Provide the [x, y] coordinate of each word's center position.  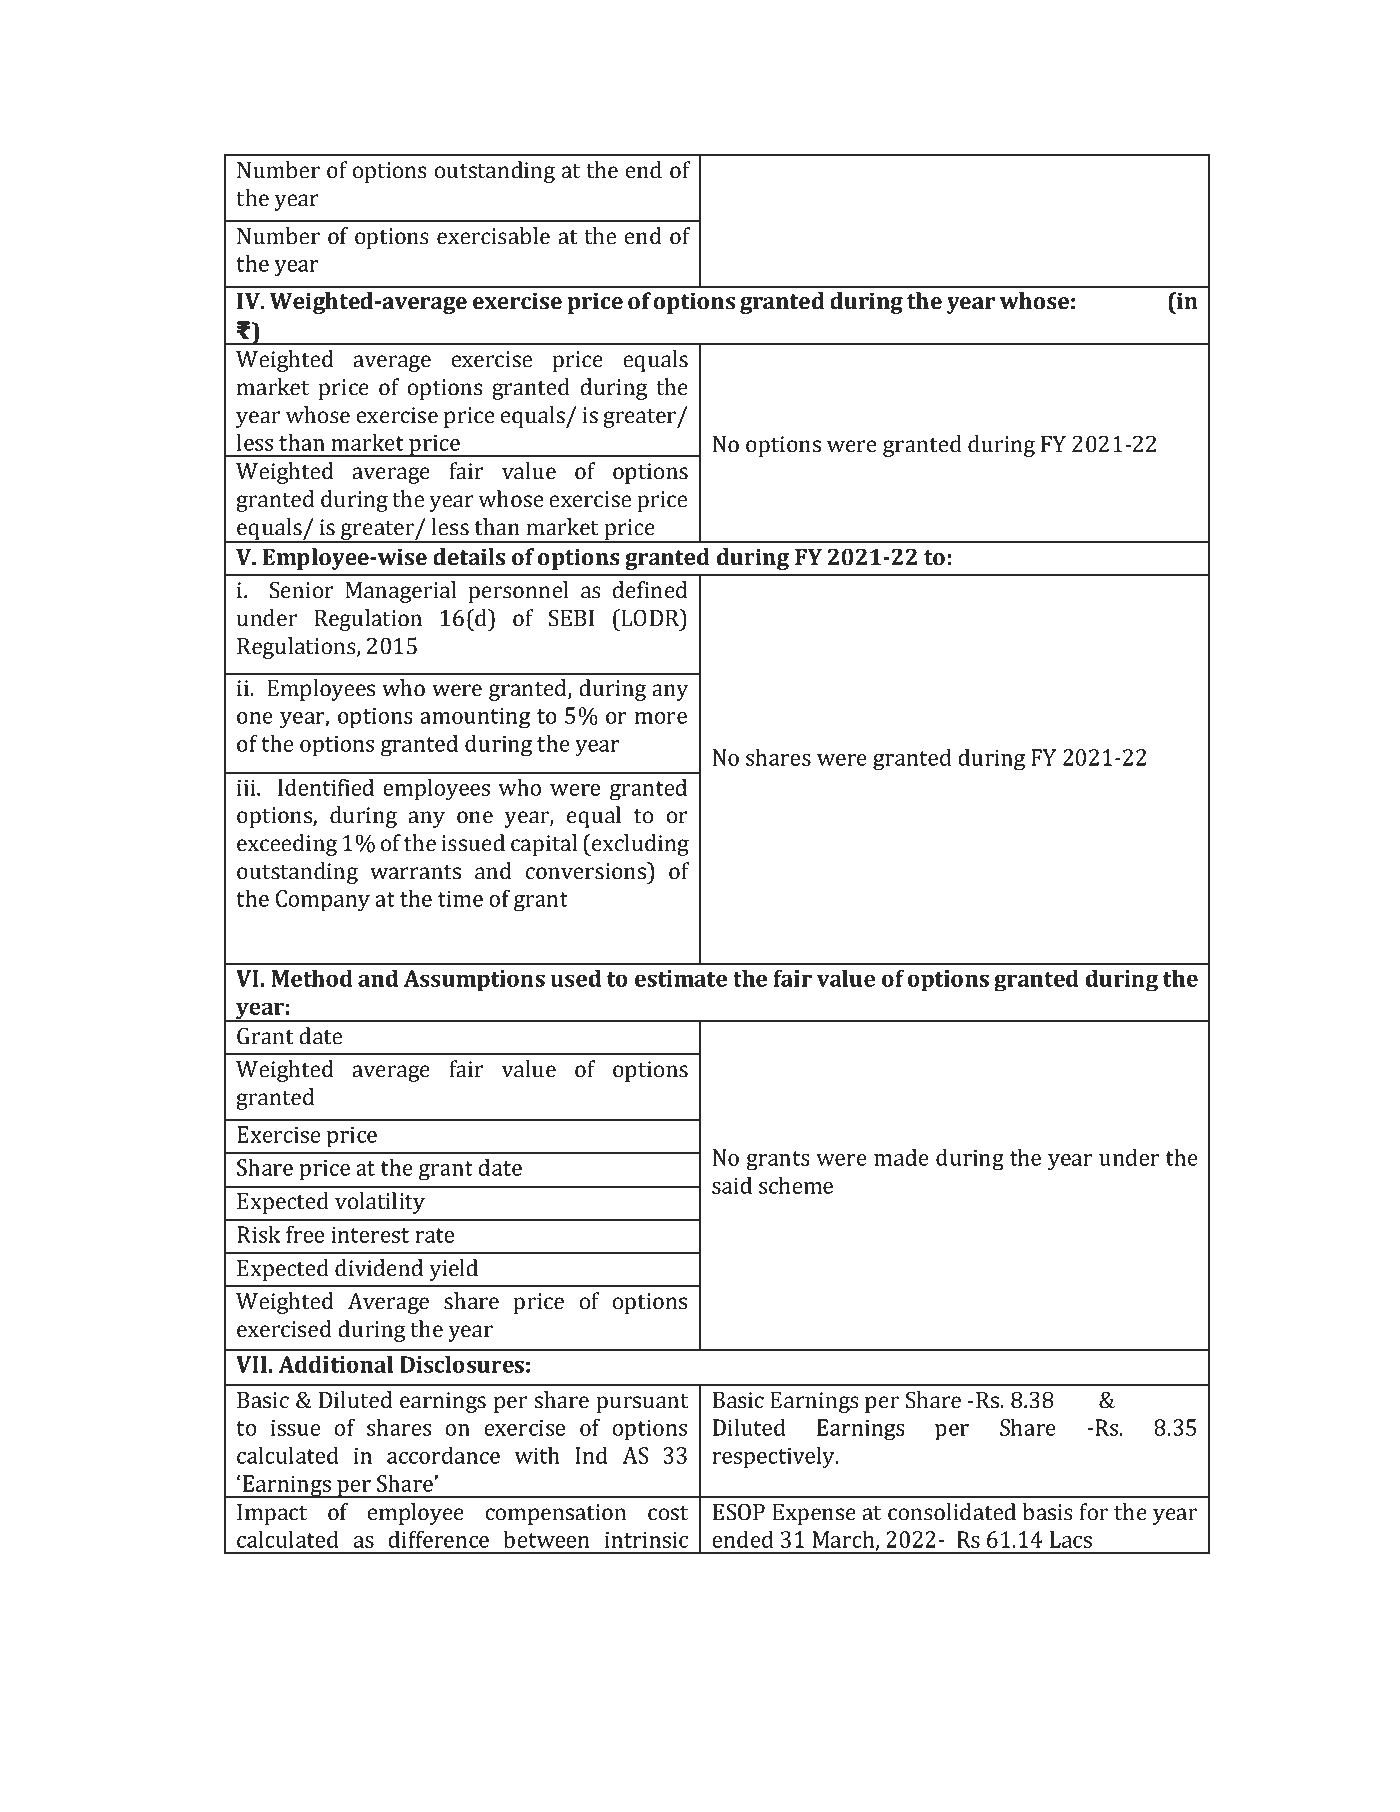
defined [650, 590]
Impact [272, 1514]
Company [323, 901]
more [661, 718]
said [732, 1185]
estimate [681, 978]
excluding [639, 845]
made [901, 1157]
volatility [380, 1203]
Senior [302, 590]
